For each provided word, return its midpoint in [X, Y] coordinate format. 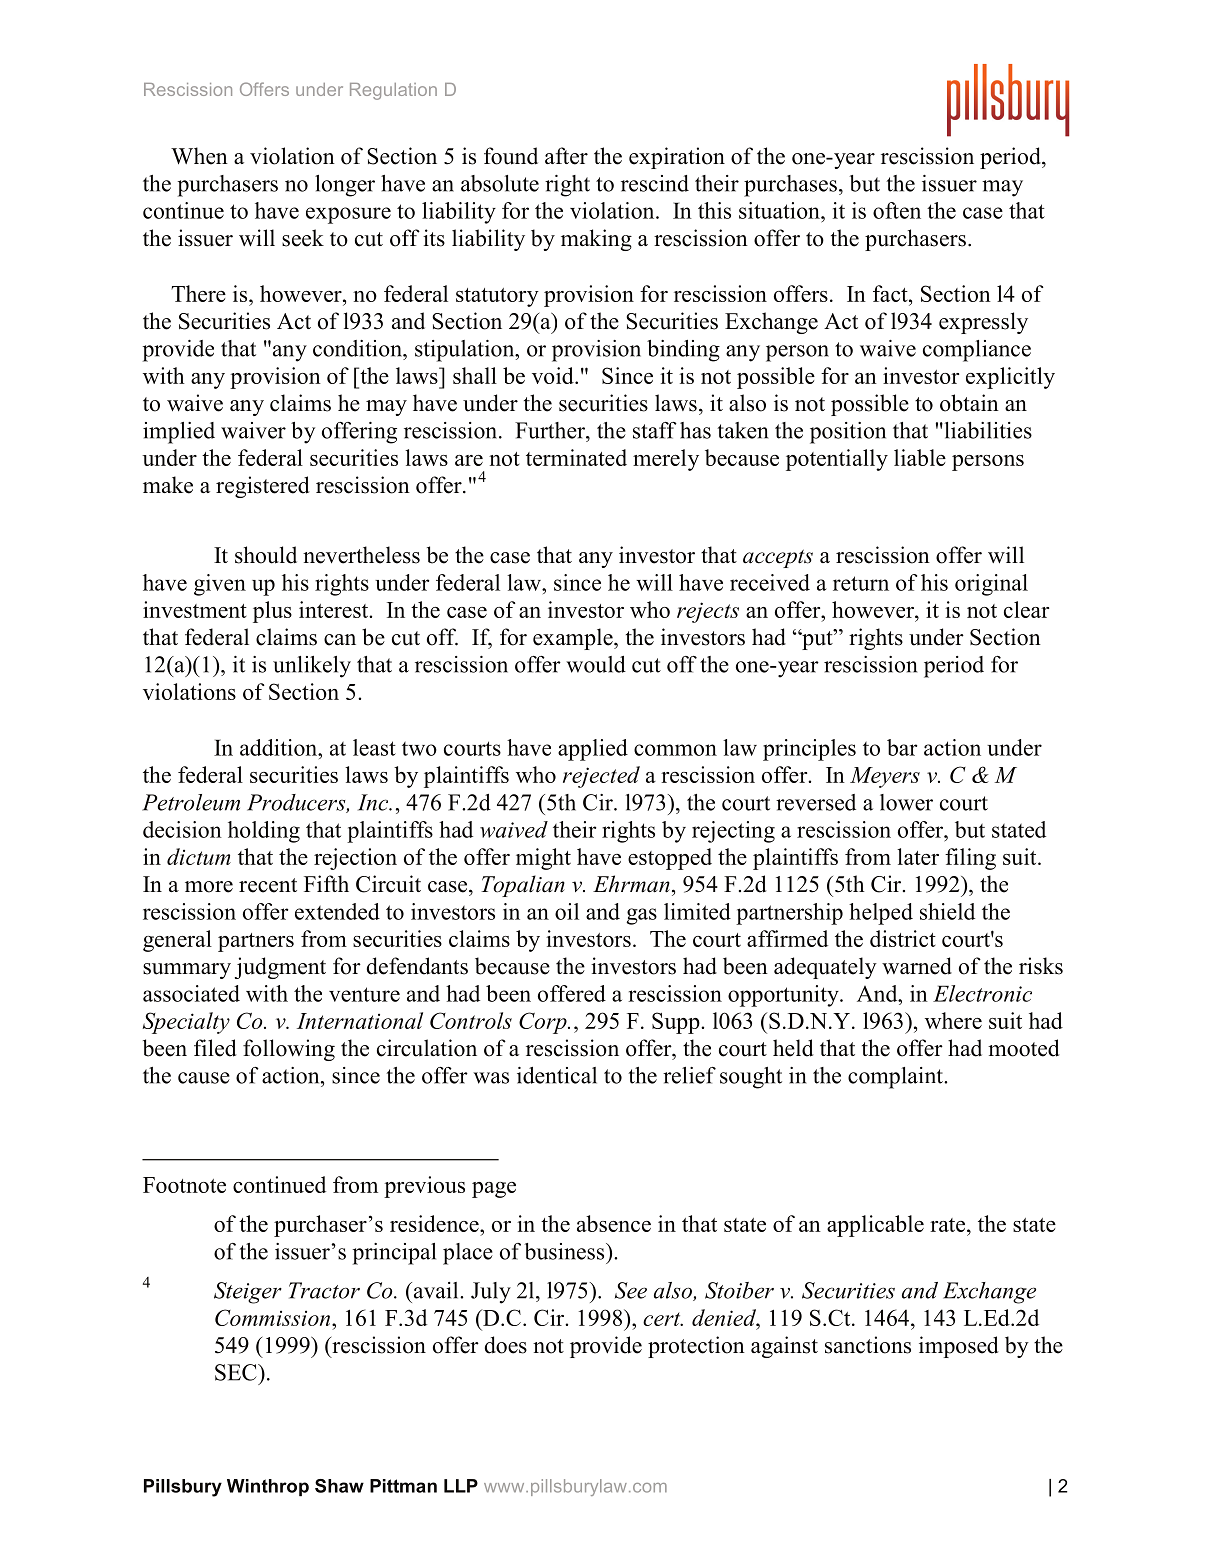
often [897, 210]
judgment [280, 968]
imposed [959, 1347]
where [953, 1020]
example [574, 639]
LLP [461, 1486]
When [199, 156]
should [266, 555]
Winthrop [268, 1488]
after [566, 156]
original [991, 585]
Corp [544, 1023]
